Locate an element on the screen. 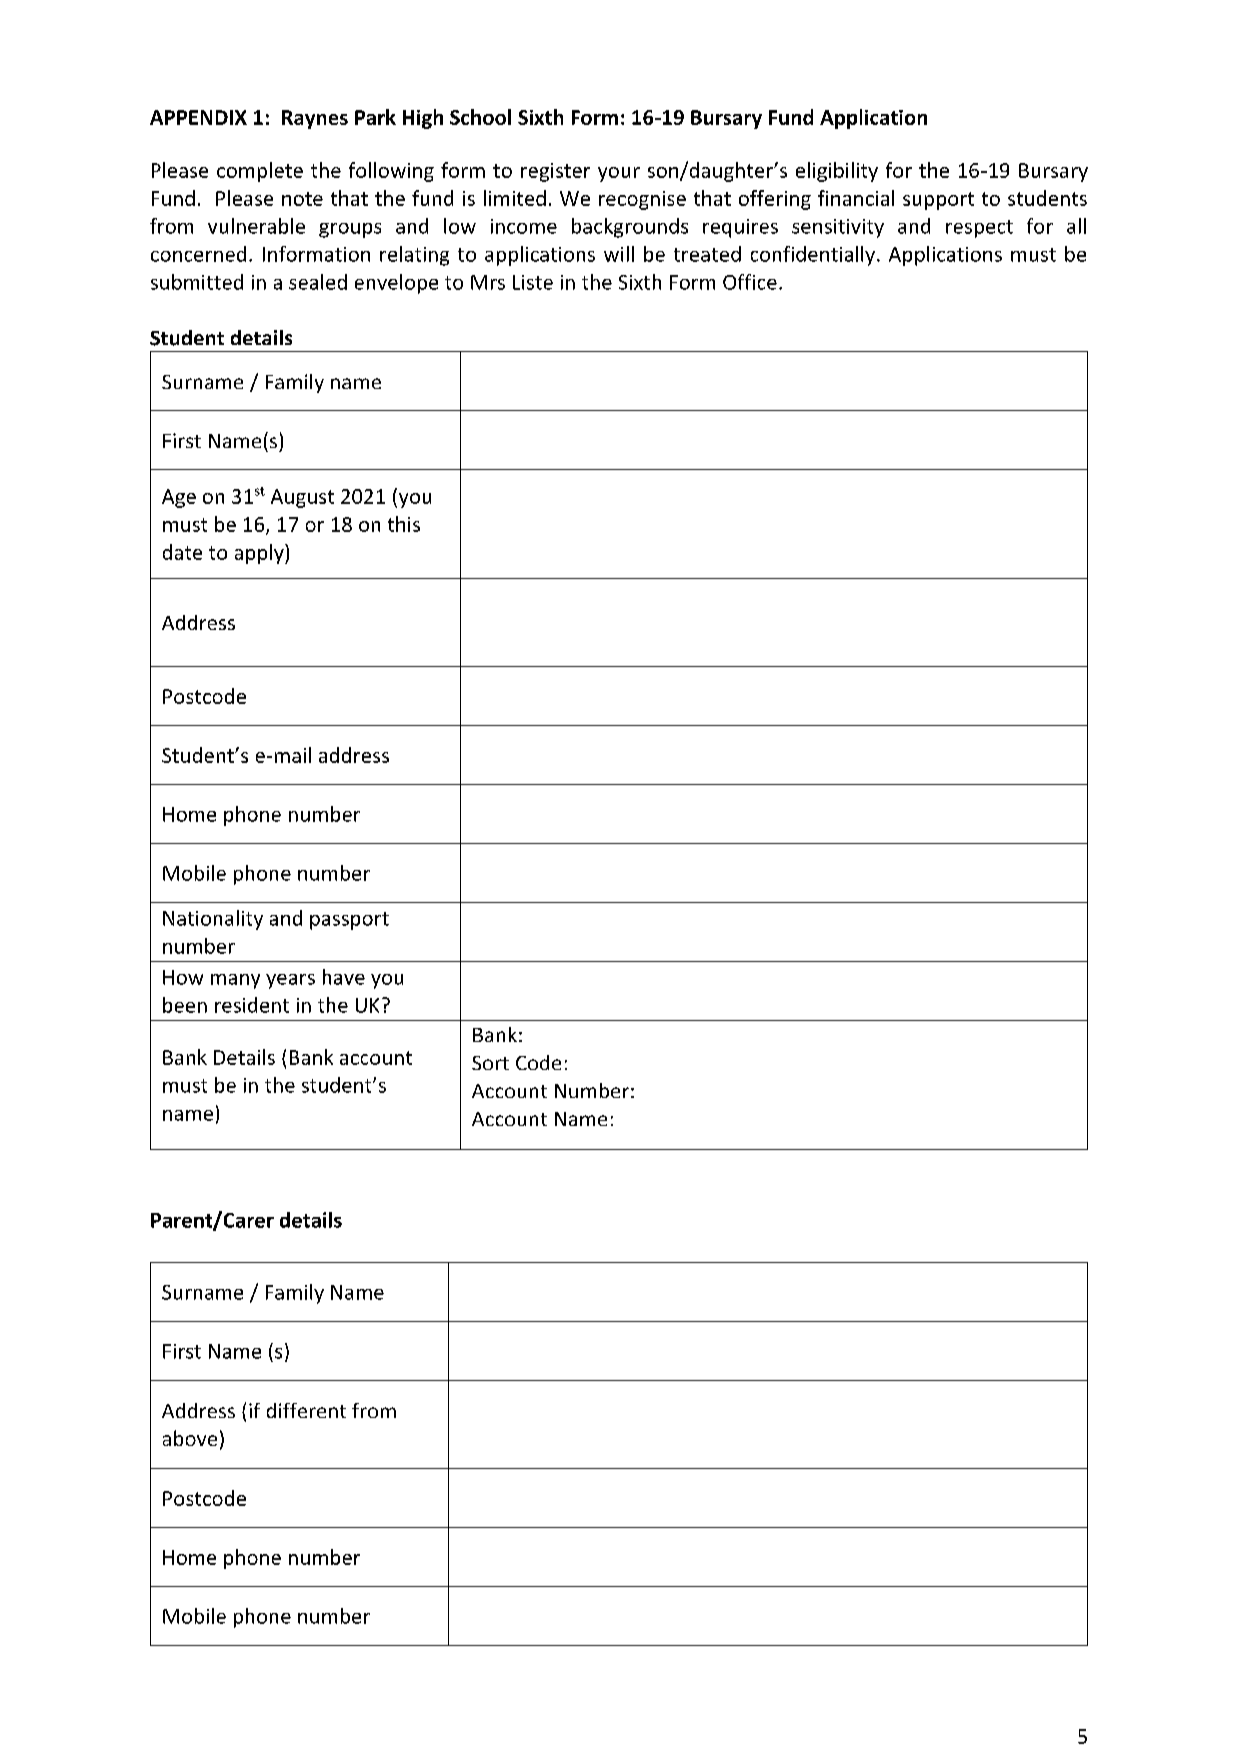  eligibility is located at coordinates (837, 172).
